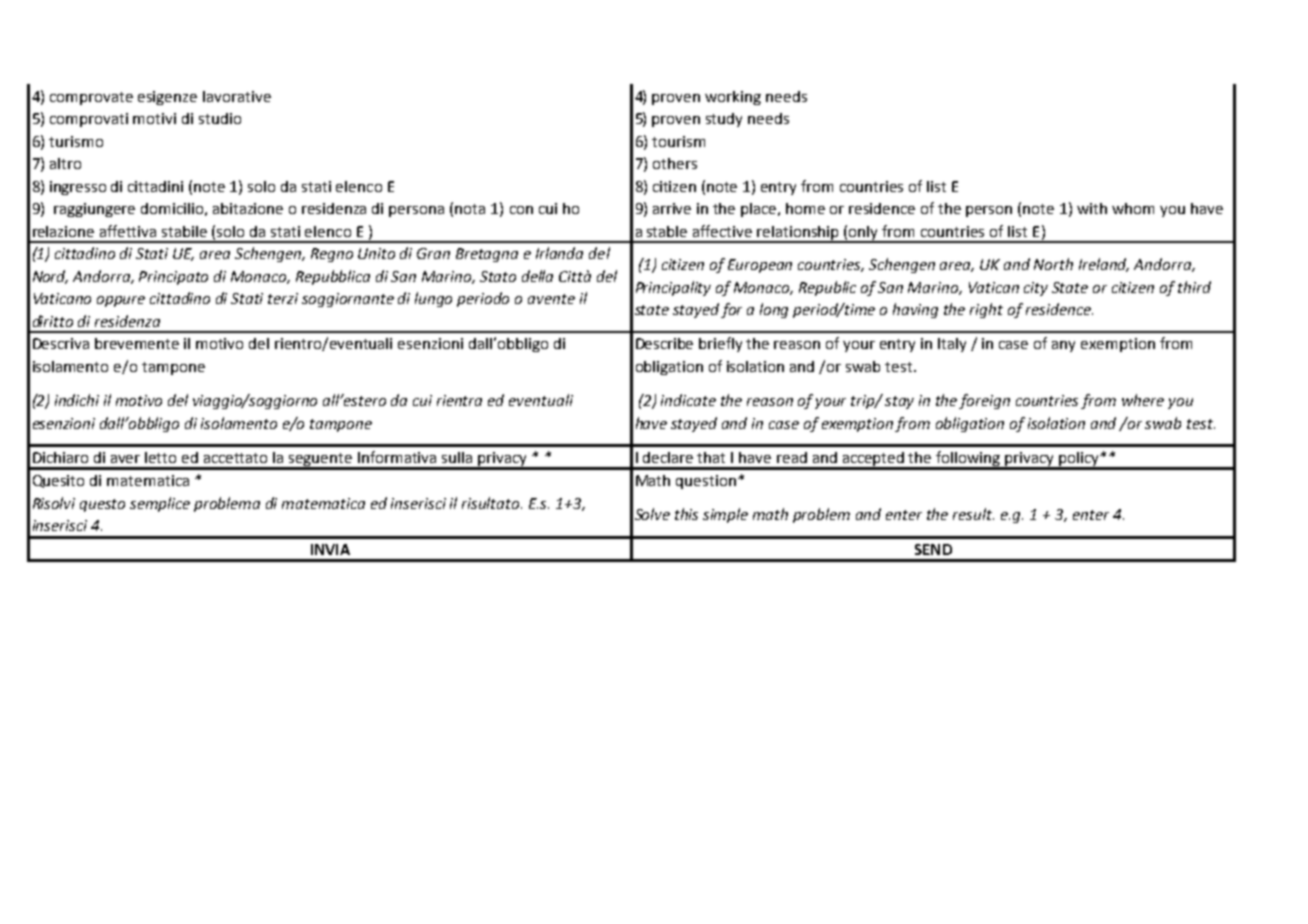 The width and height of the image is (1308, 924). Describe the element at coordinates (724, 120) in the image. I see `study` at that location.
